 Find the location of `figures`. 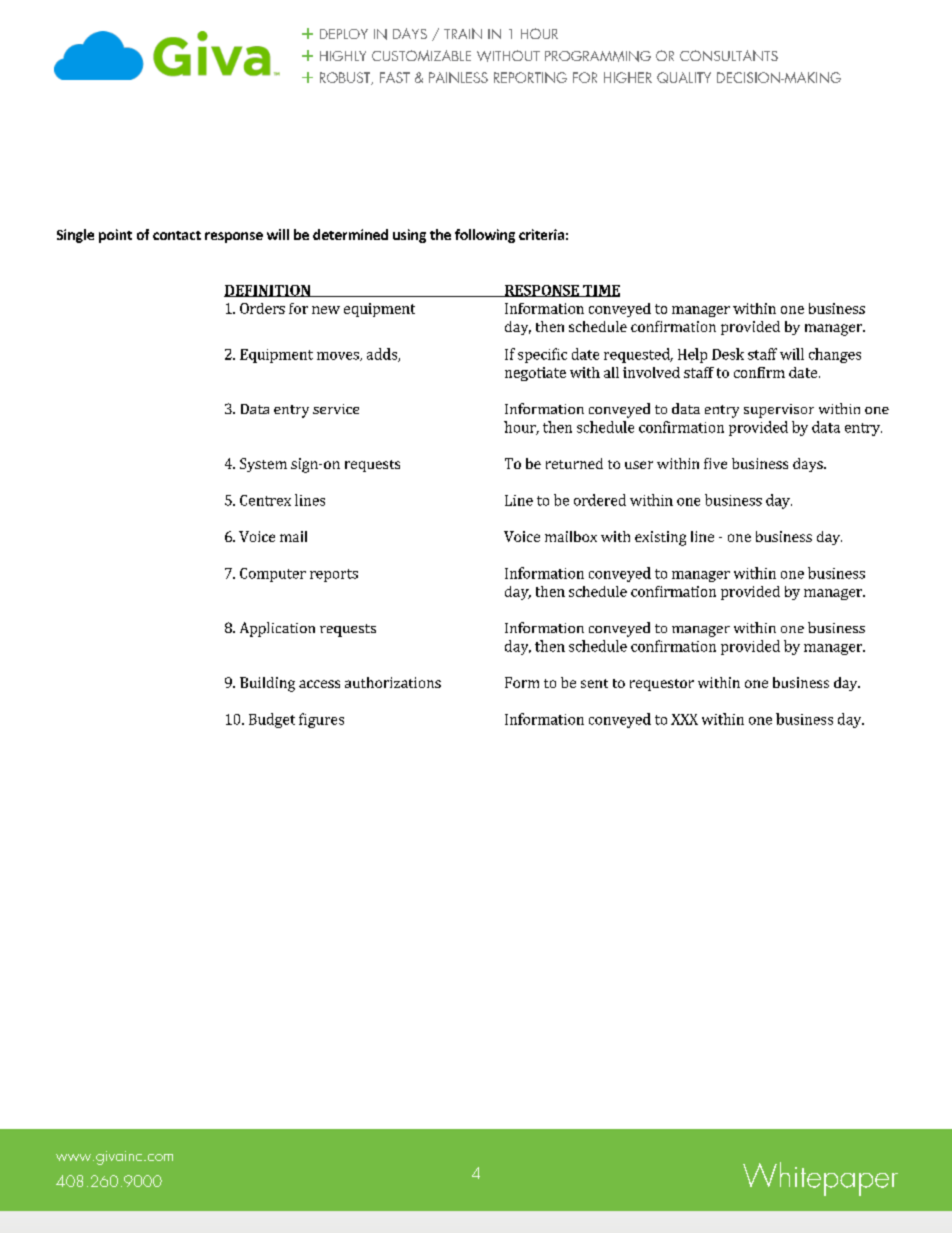

figures is located at coordinates (321, 720).
